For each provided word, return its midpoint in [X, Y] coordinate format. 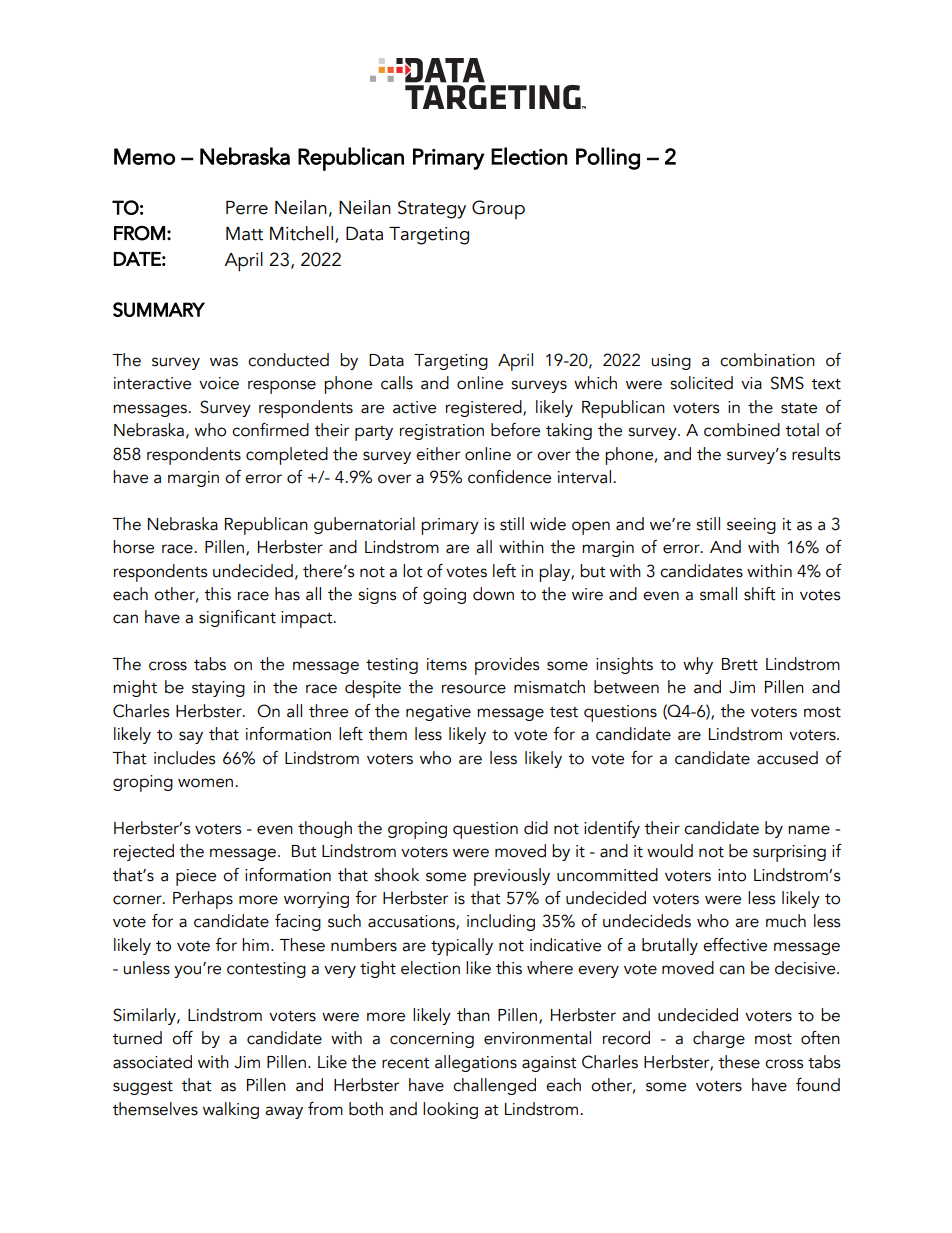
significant [237, 618]
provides [507, 666]
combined [742, 430]
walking [231, 1110]
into [732, 875]
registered [485, 408]
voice [219, 383]
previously [512, 877]
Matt [244, 234]
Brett [740, 664]
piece [196, 877]
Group [498, 209]
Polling [608, 158]
